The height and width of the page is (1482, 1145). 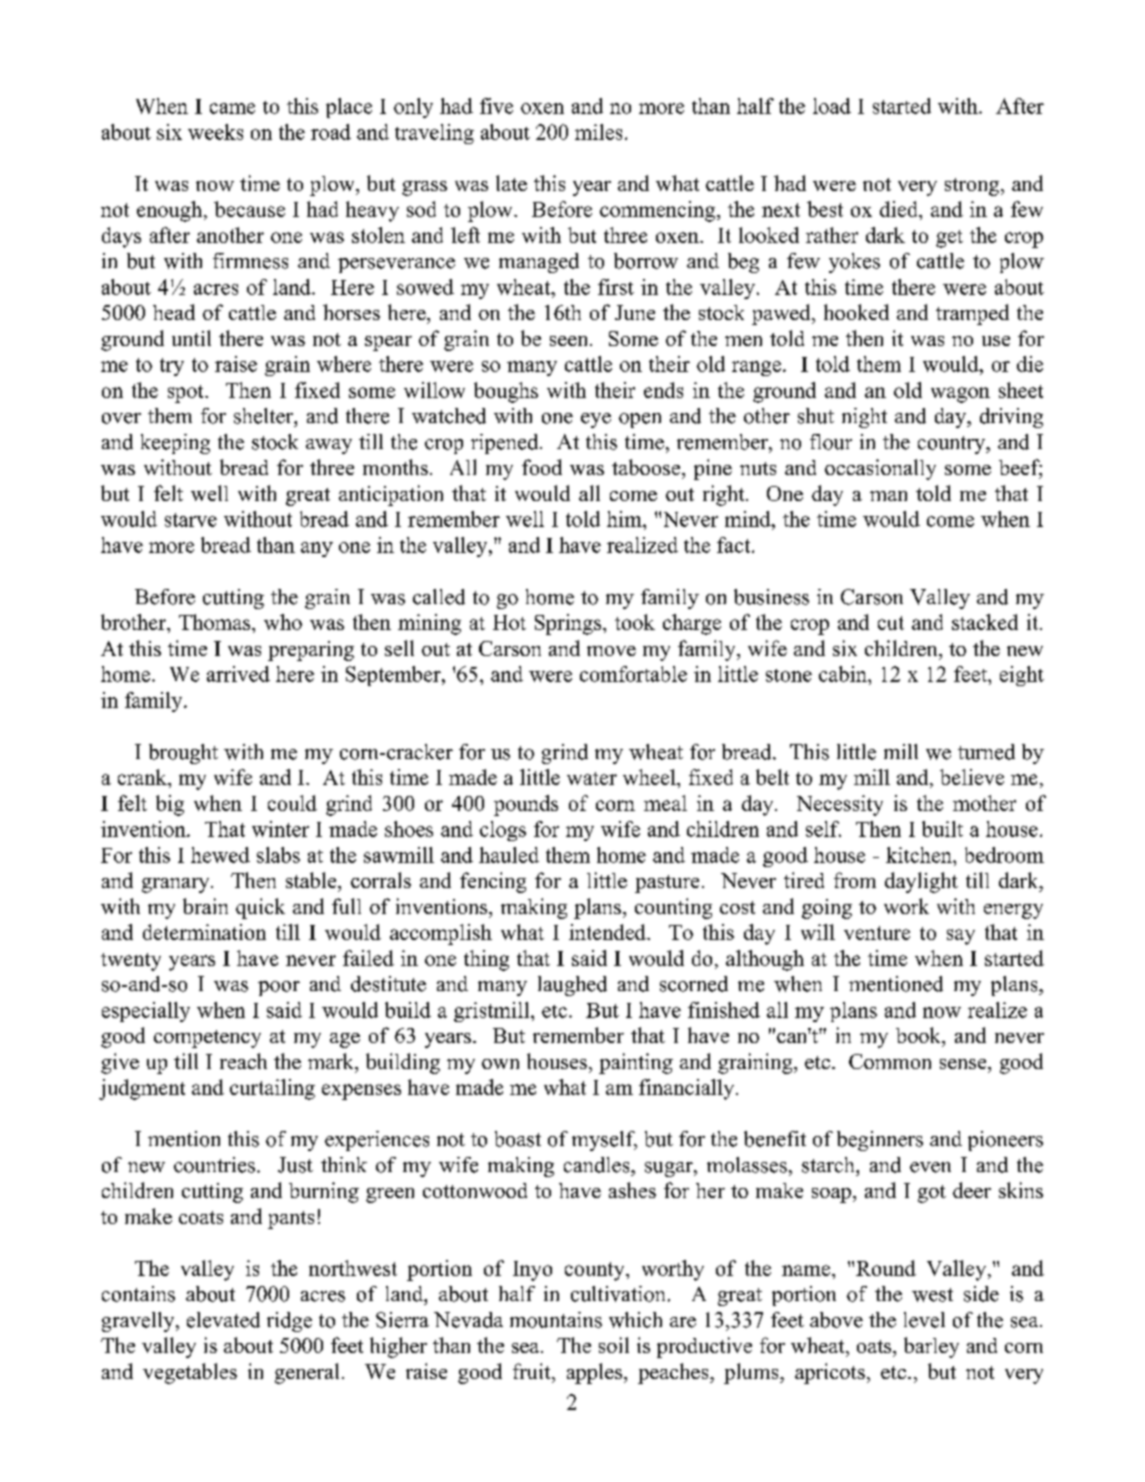 I want to click on brought, so click(x=183, y=754).
